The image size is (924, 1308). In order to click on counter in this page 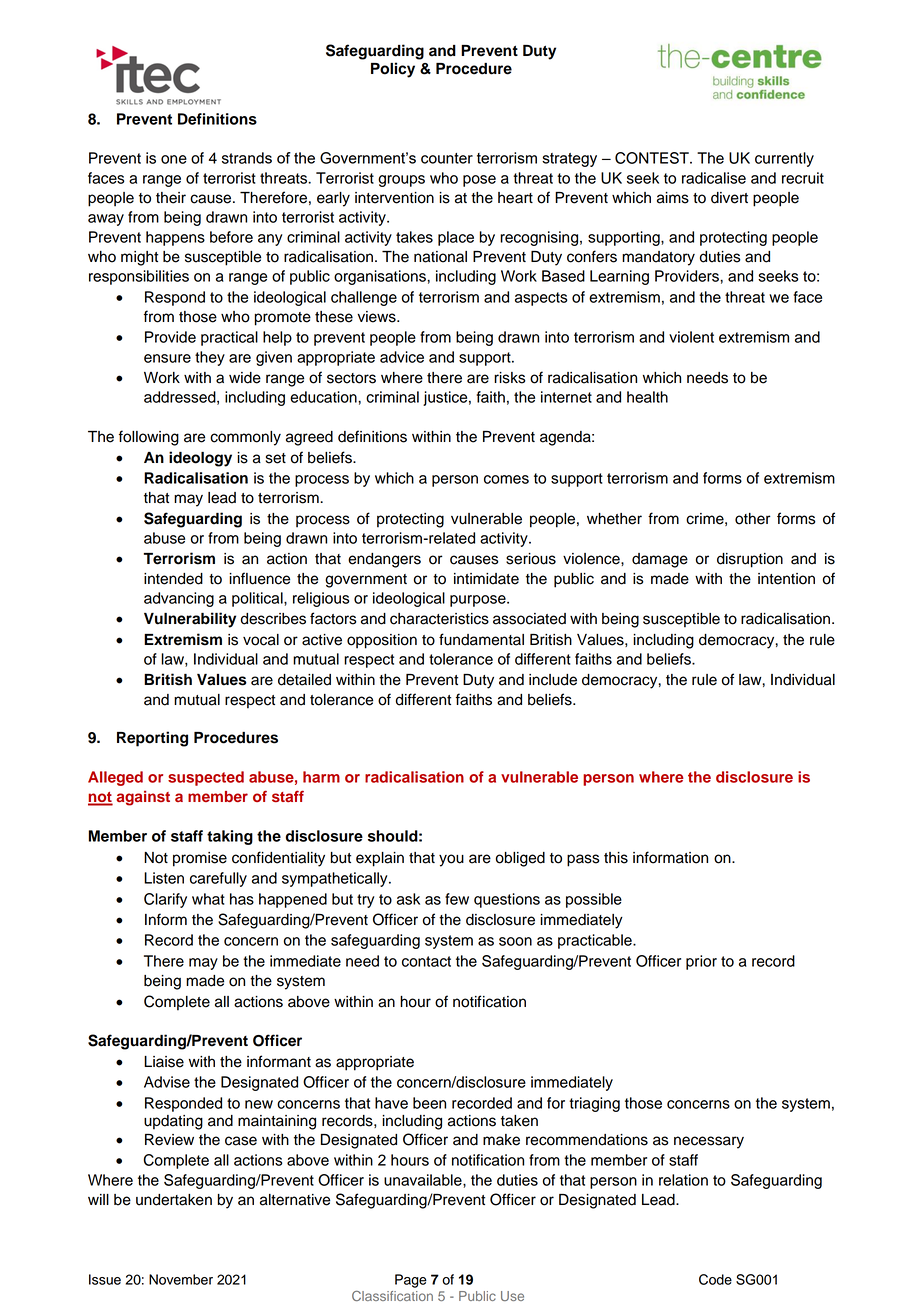, I will do `click(447, 158)`.
